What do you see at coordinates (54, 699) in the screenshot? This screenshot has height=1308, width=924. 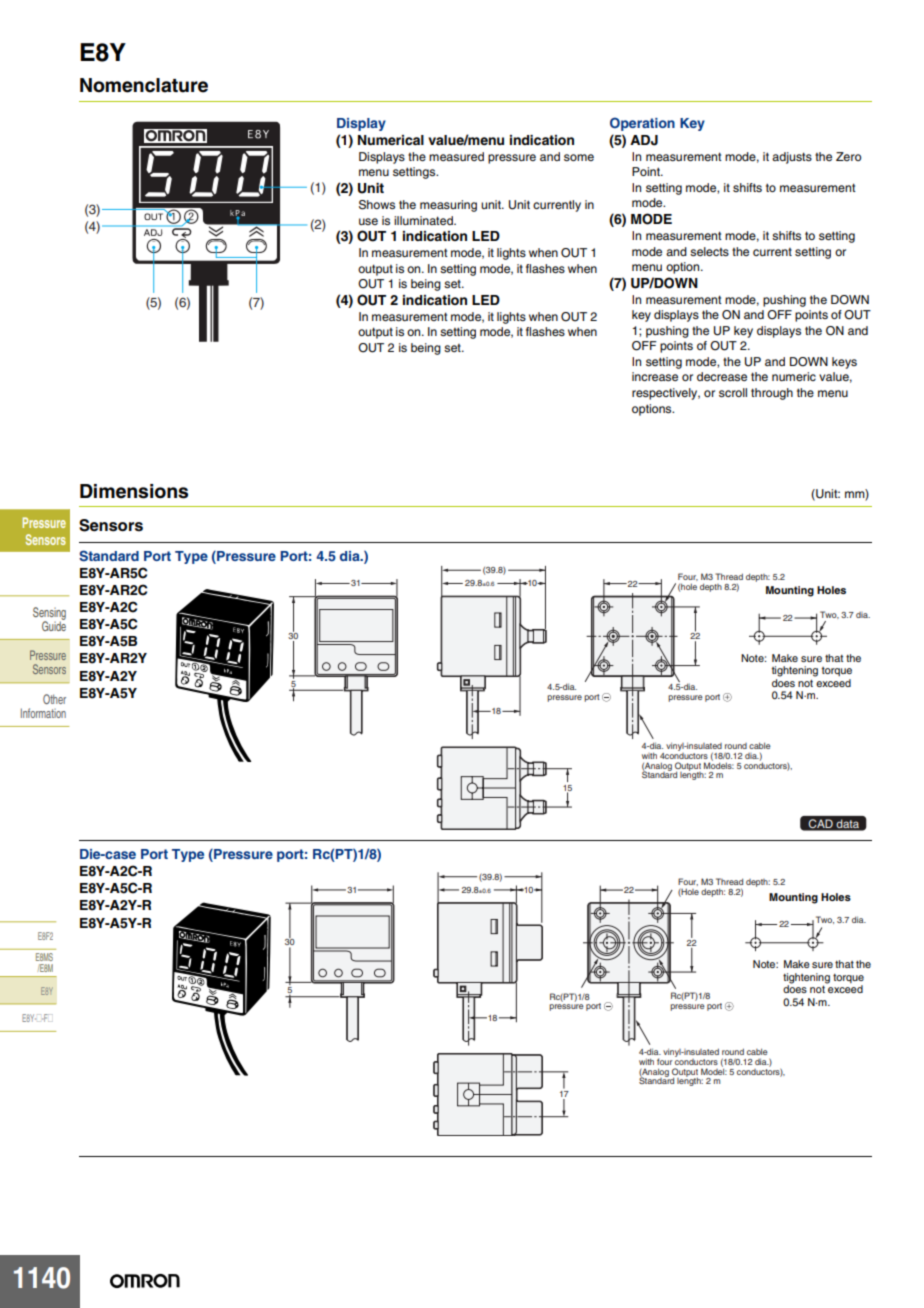 I see `Other` at bounding box center [54, 699].
